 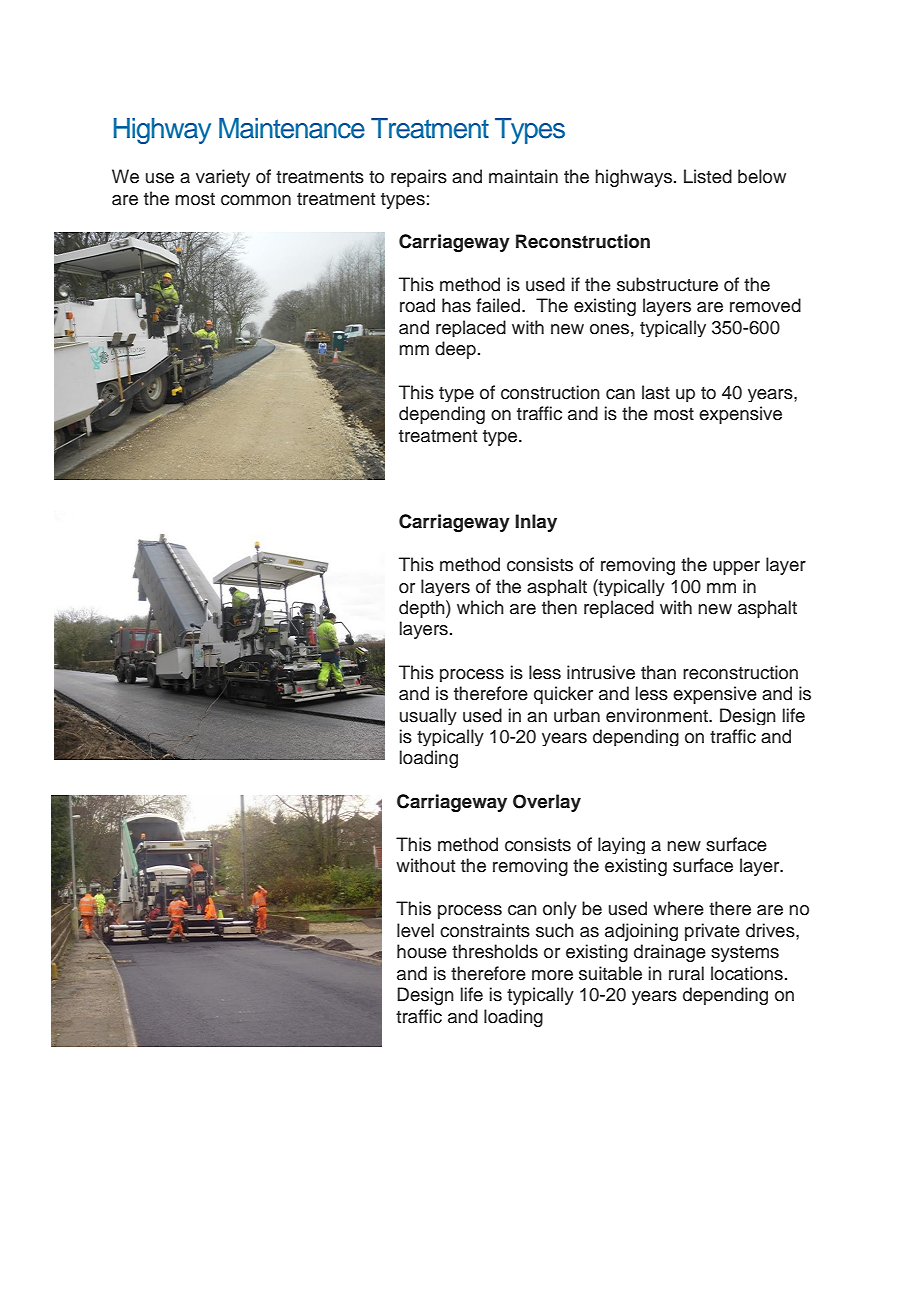 What do you see at coordinates (536, 523) in the screenshot?
I see `Inlay` at bounding box center [536, 523].
